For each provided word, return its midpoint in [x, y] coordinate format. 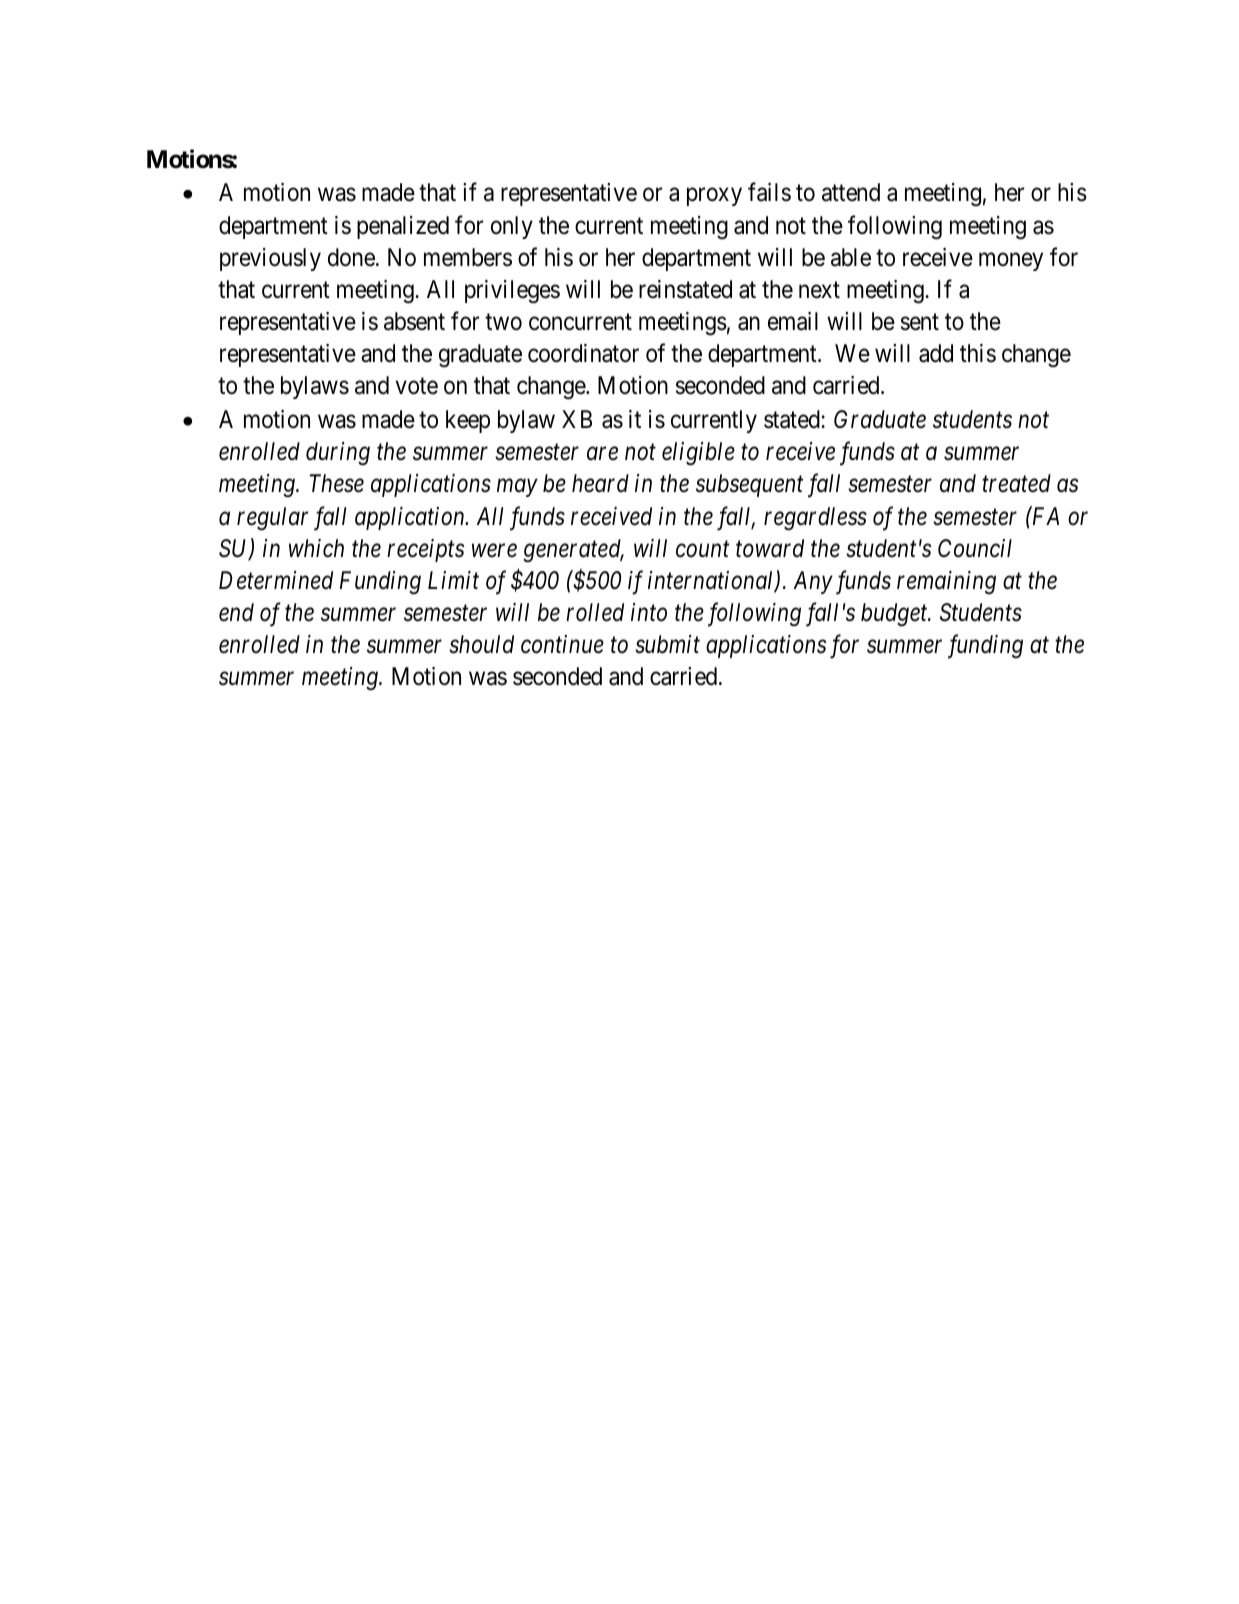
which [316, 548]
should [481, 644]
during [338, 454]
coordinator [583, 353]
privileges [512, 292]
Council [975, 548]
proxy [714, 197]
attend [851, 192]
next [819, 290]
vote [417, 386]
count [702, 549]
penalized [403, 227]
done [351, 257]
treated [1016, 483]
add [936, 353]
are [602, 454]
